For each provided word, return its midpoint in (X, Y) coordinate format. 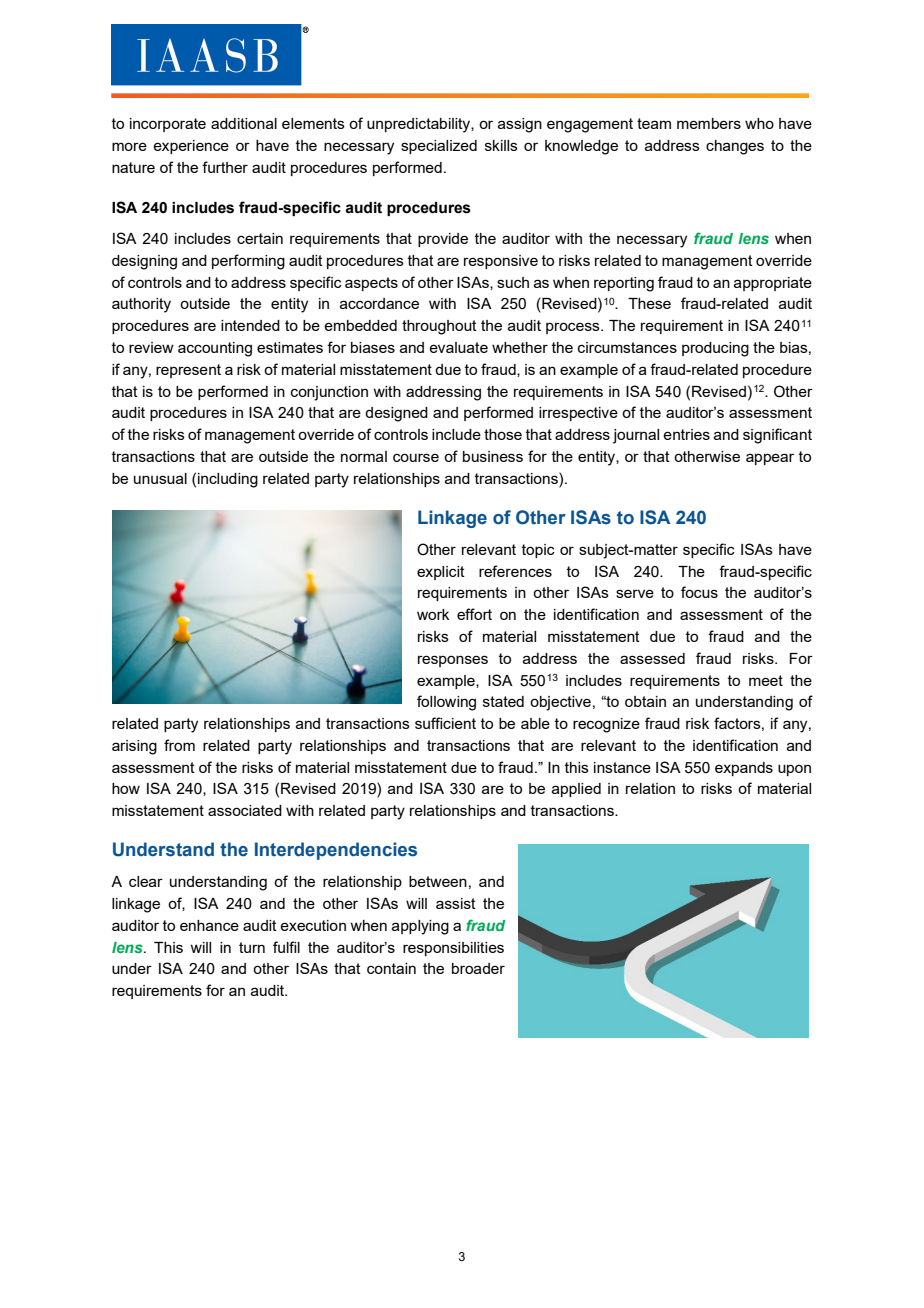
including (228, 480)
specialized (439, 147)
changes (735, 147)
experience (191, 147)
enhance (209, 925)
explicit (441, 573)
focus (699, 592)
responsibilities (453, 949)
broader (478, 968)
